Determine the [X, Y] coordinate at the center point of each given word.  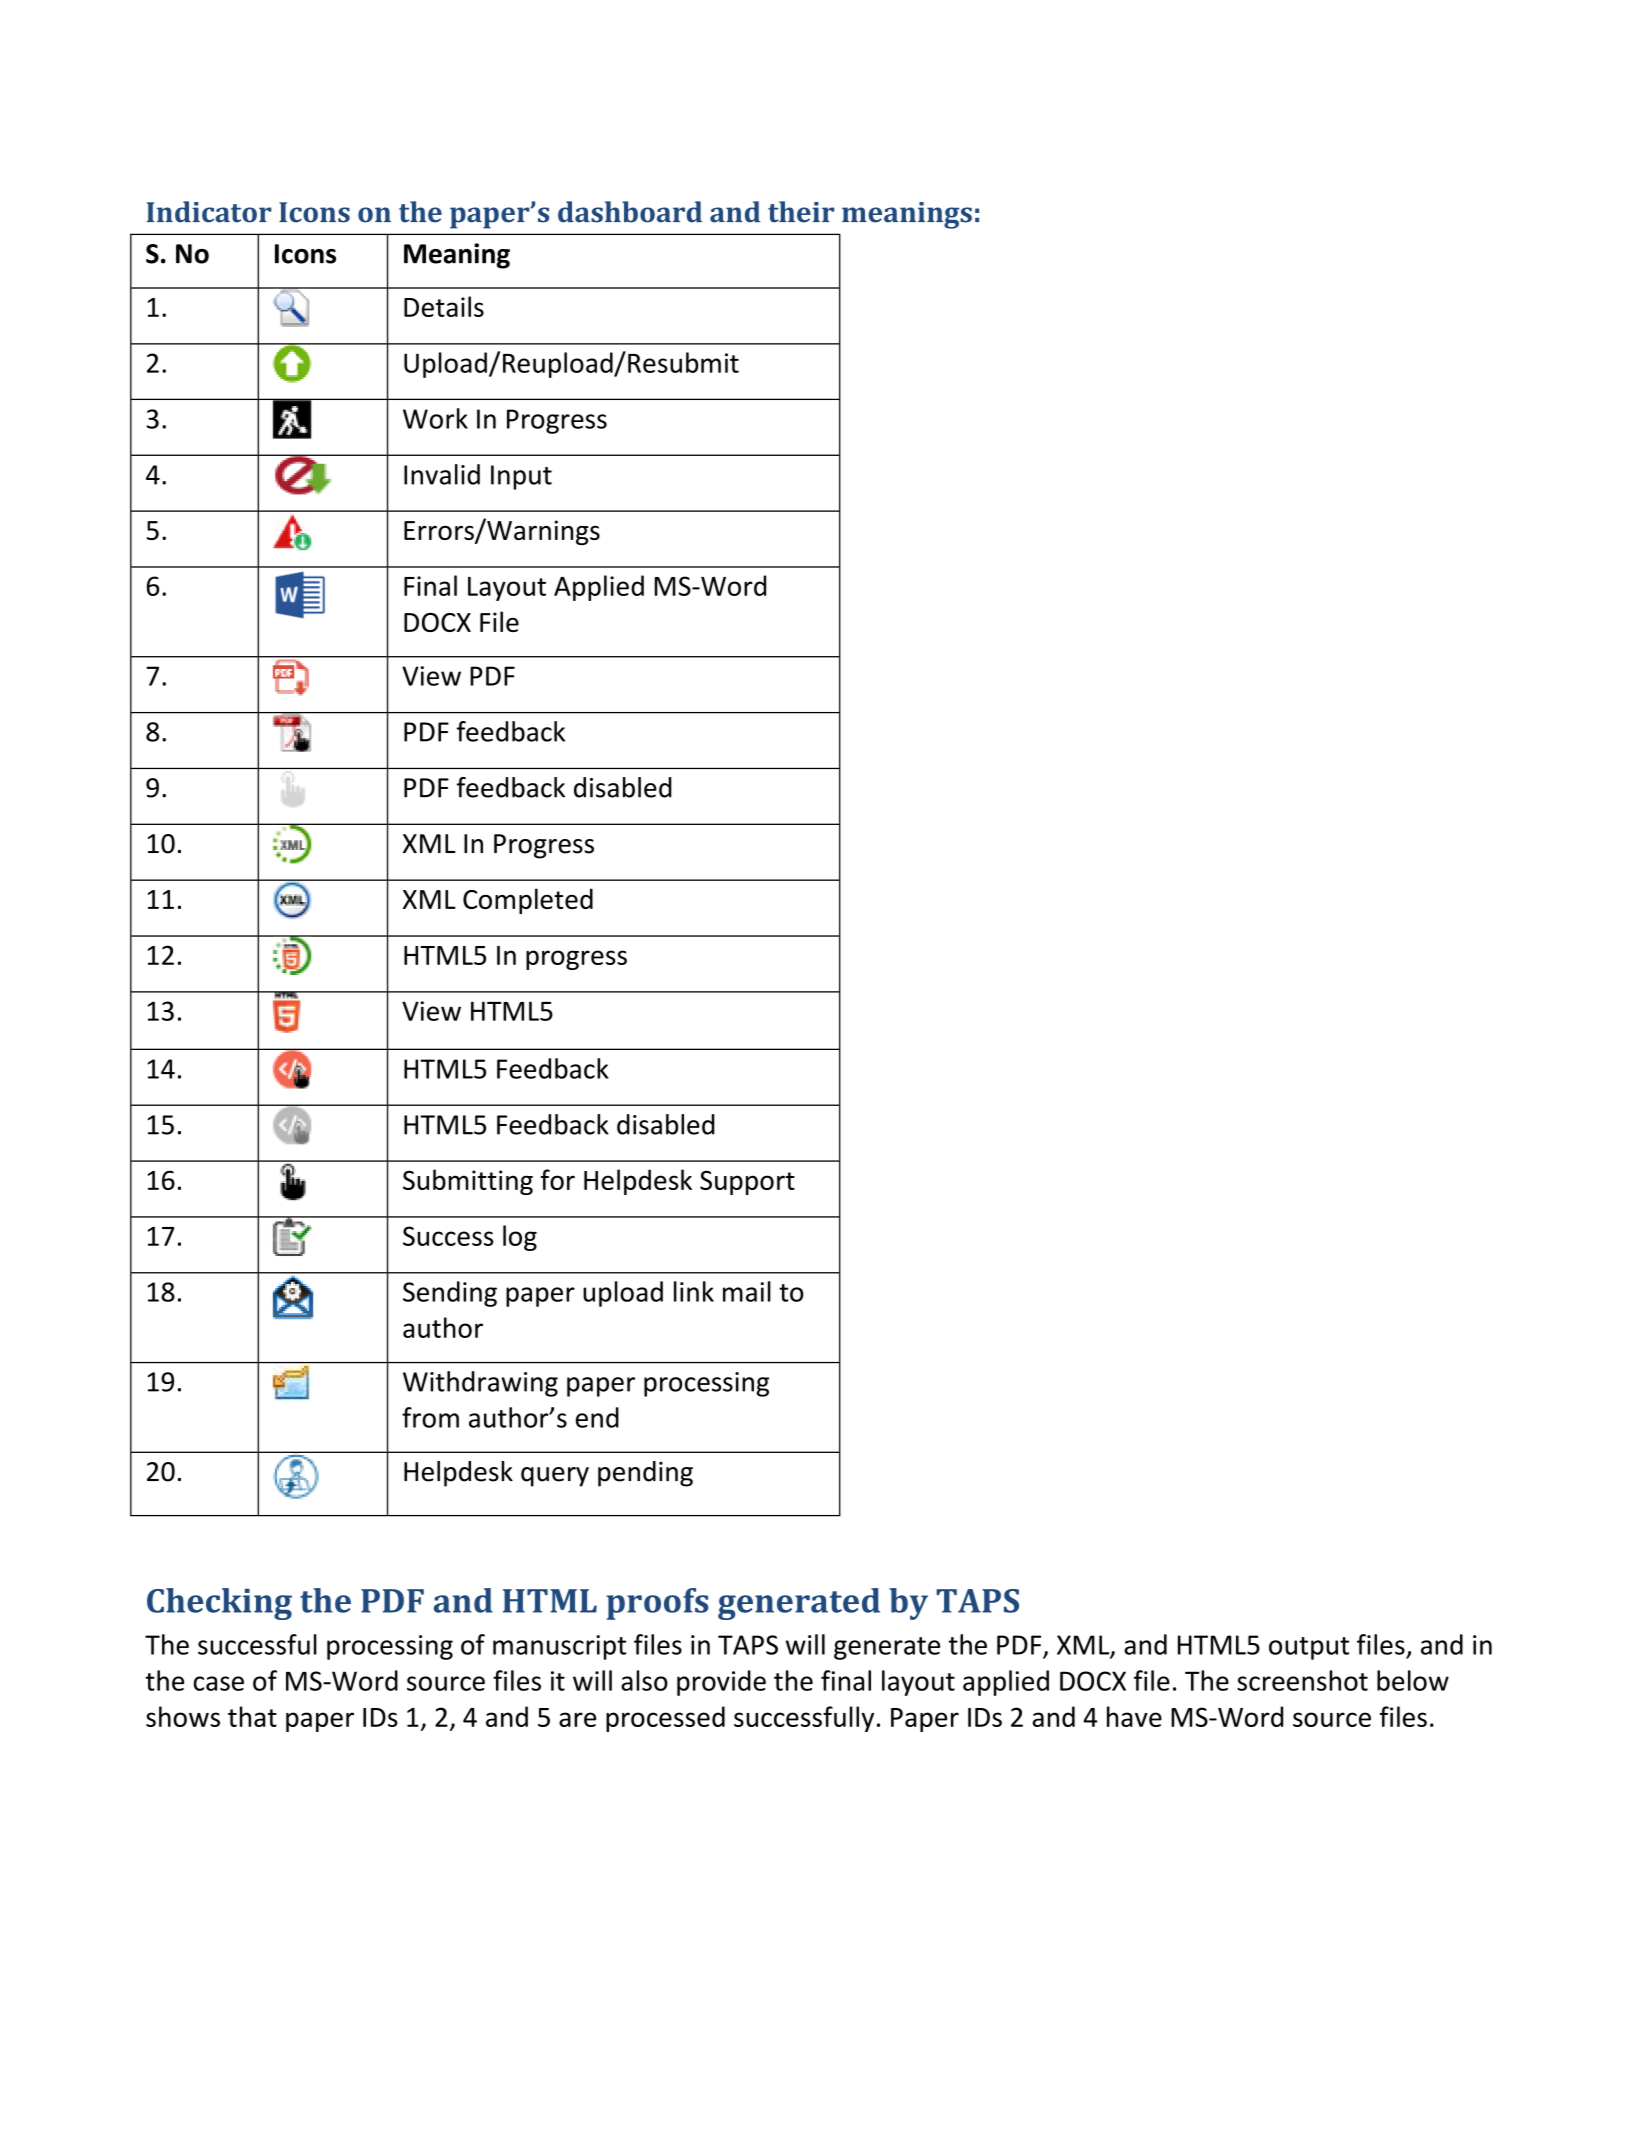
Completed [528, 901]
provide [721, 1683]
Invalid [442, 474]
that [252, 1716]
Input [521, 477]
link [694, 1291]
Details [444, 306]
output [1309, 1648]
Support [747, 1182]
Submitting [468, 1182]
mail [747, 1291]
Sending [450, 1294]
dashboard [630, 212]
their [801, 212]
